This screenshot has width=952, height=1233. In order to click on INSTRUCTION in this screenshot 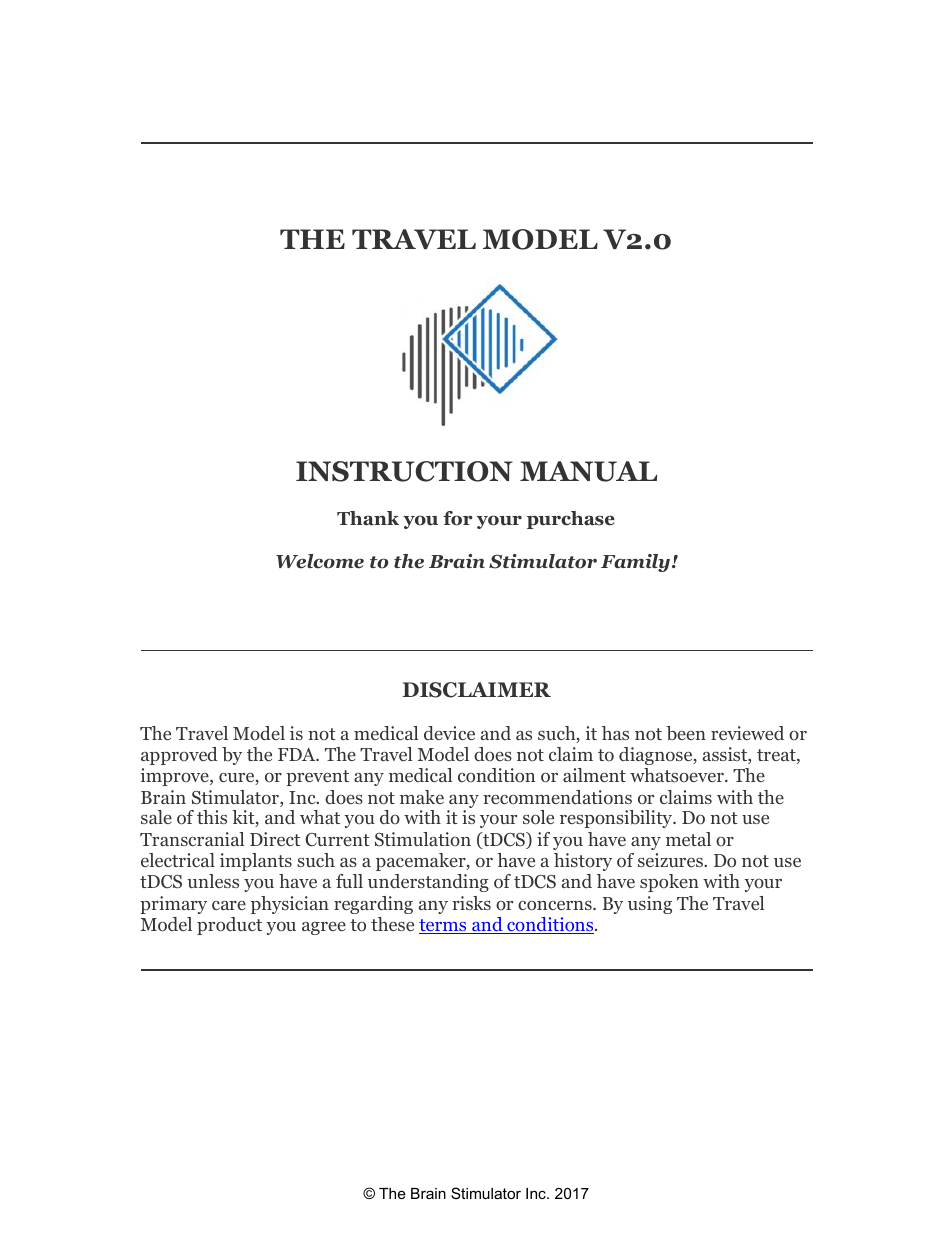, I will do `click(404, 471)`.
